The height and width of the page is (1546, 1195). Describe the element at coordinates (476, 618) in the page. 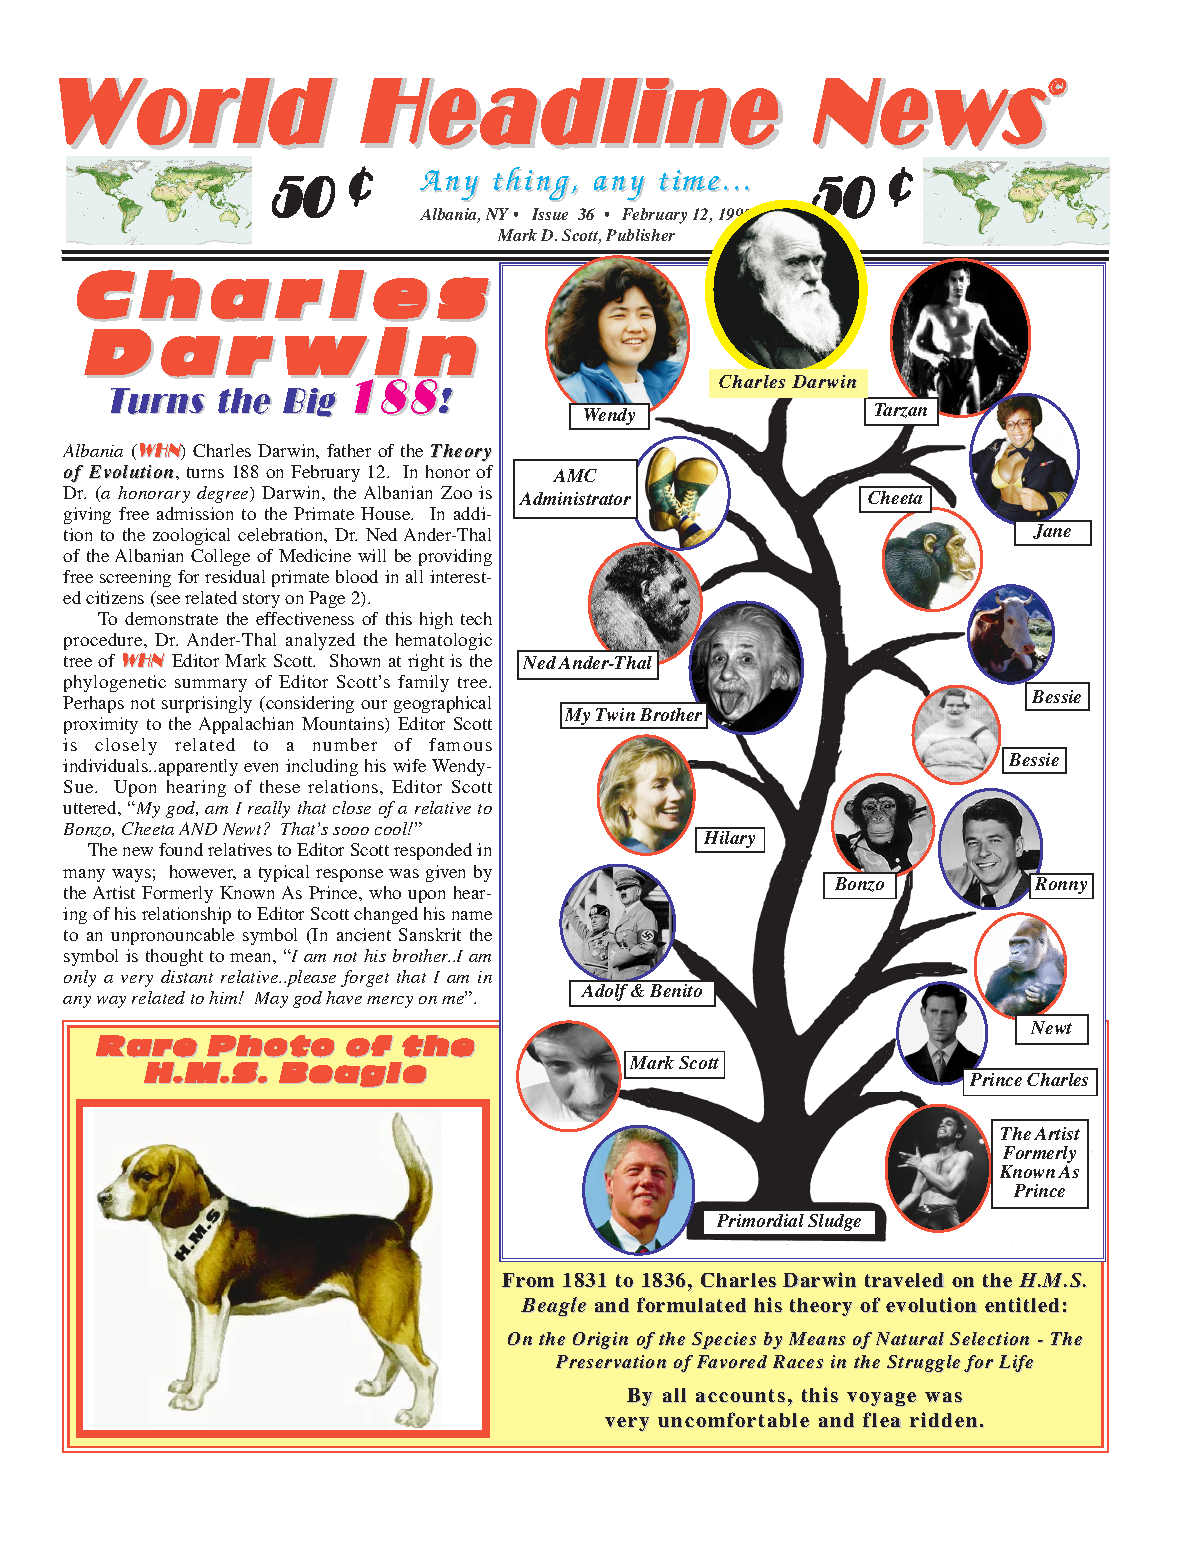

I see `tech` at that location.
